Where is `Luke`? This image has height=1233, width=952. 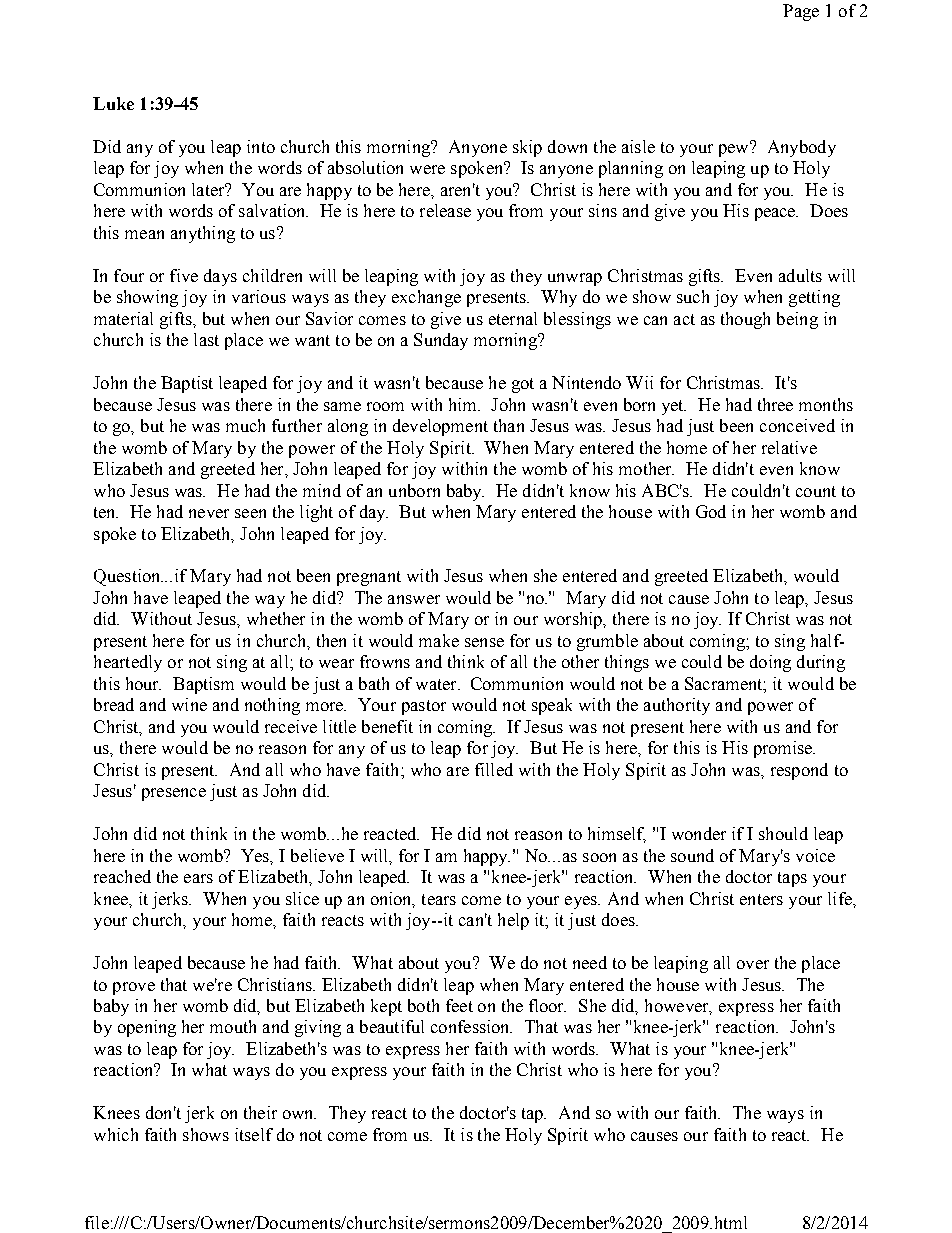
Luke is located at coordinates (113, 103).
